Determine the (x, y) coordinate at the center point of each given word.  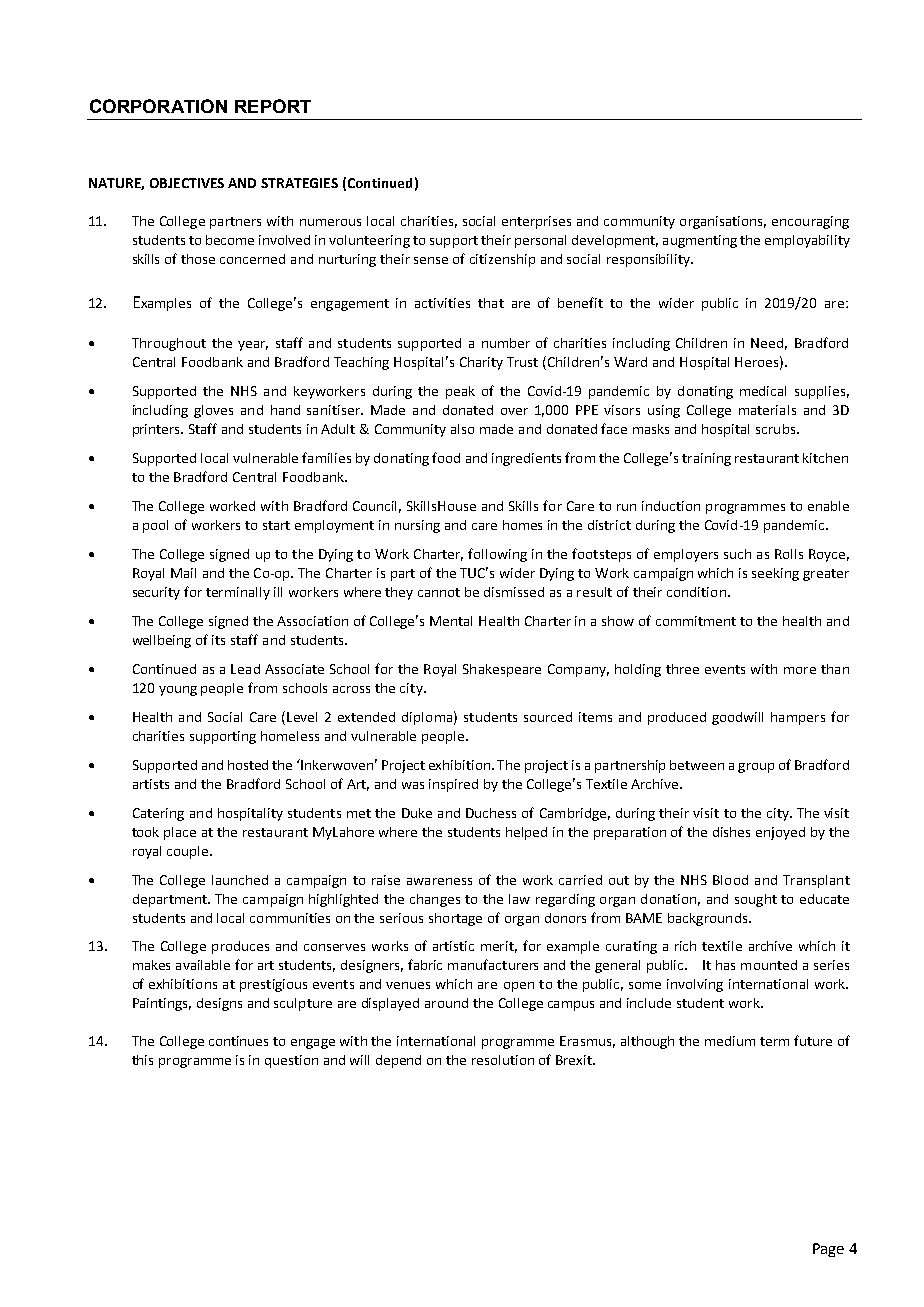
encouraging (810, 222)
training (706, 459)
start (276, 525)
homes (522, 525)
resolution (503, 1060)
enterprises (536, 222)
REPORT (273, 106)
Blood (730, 880)
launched (240, 880)
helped (526, 833)
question (291, 1061)
